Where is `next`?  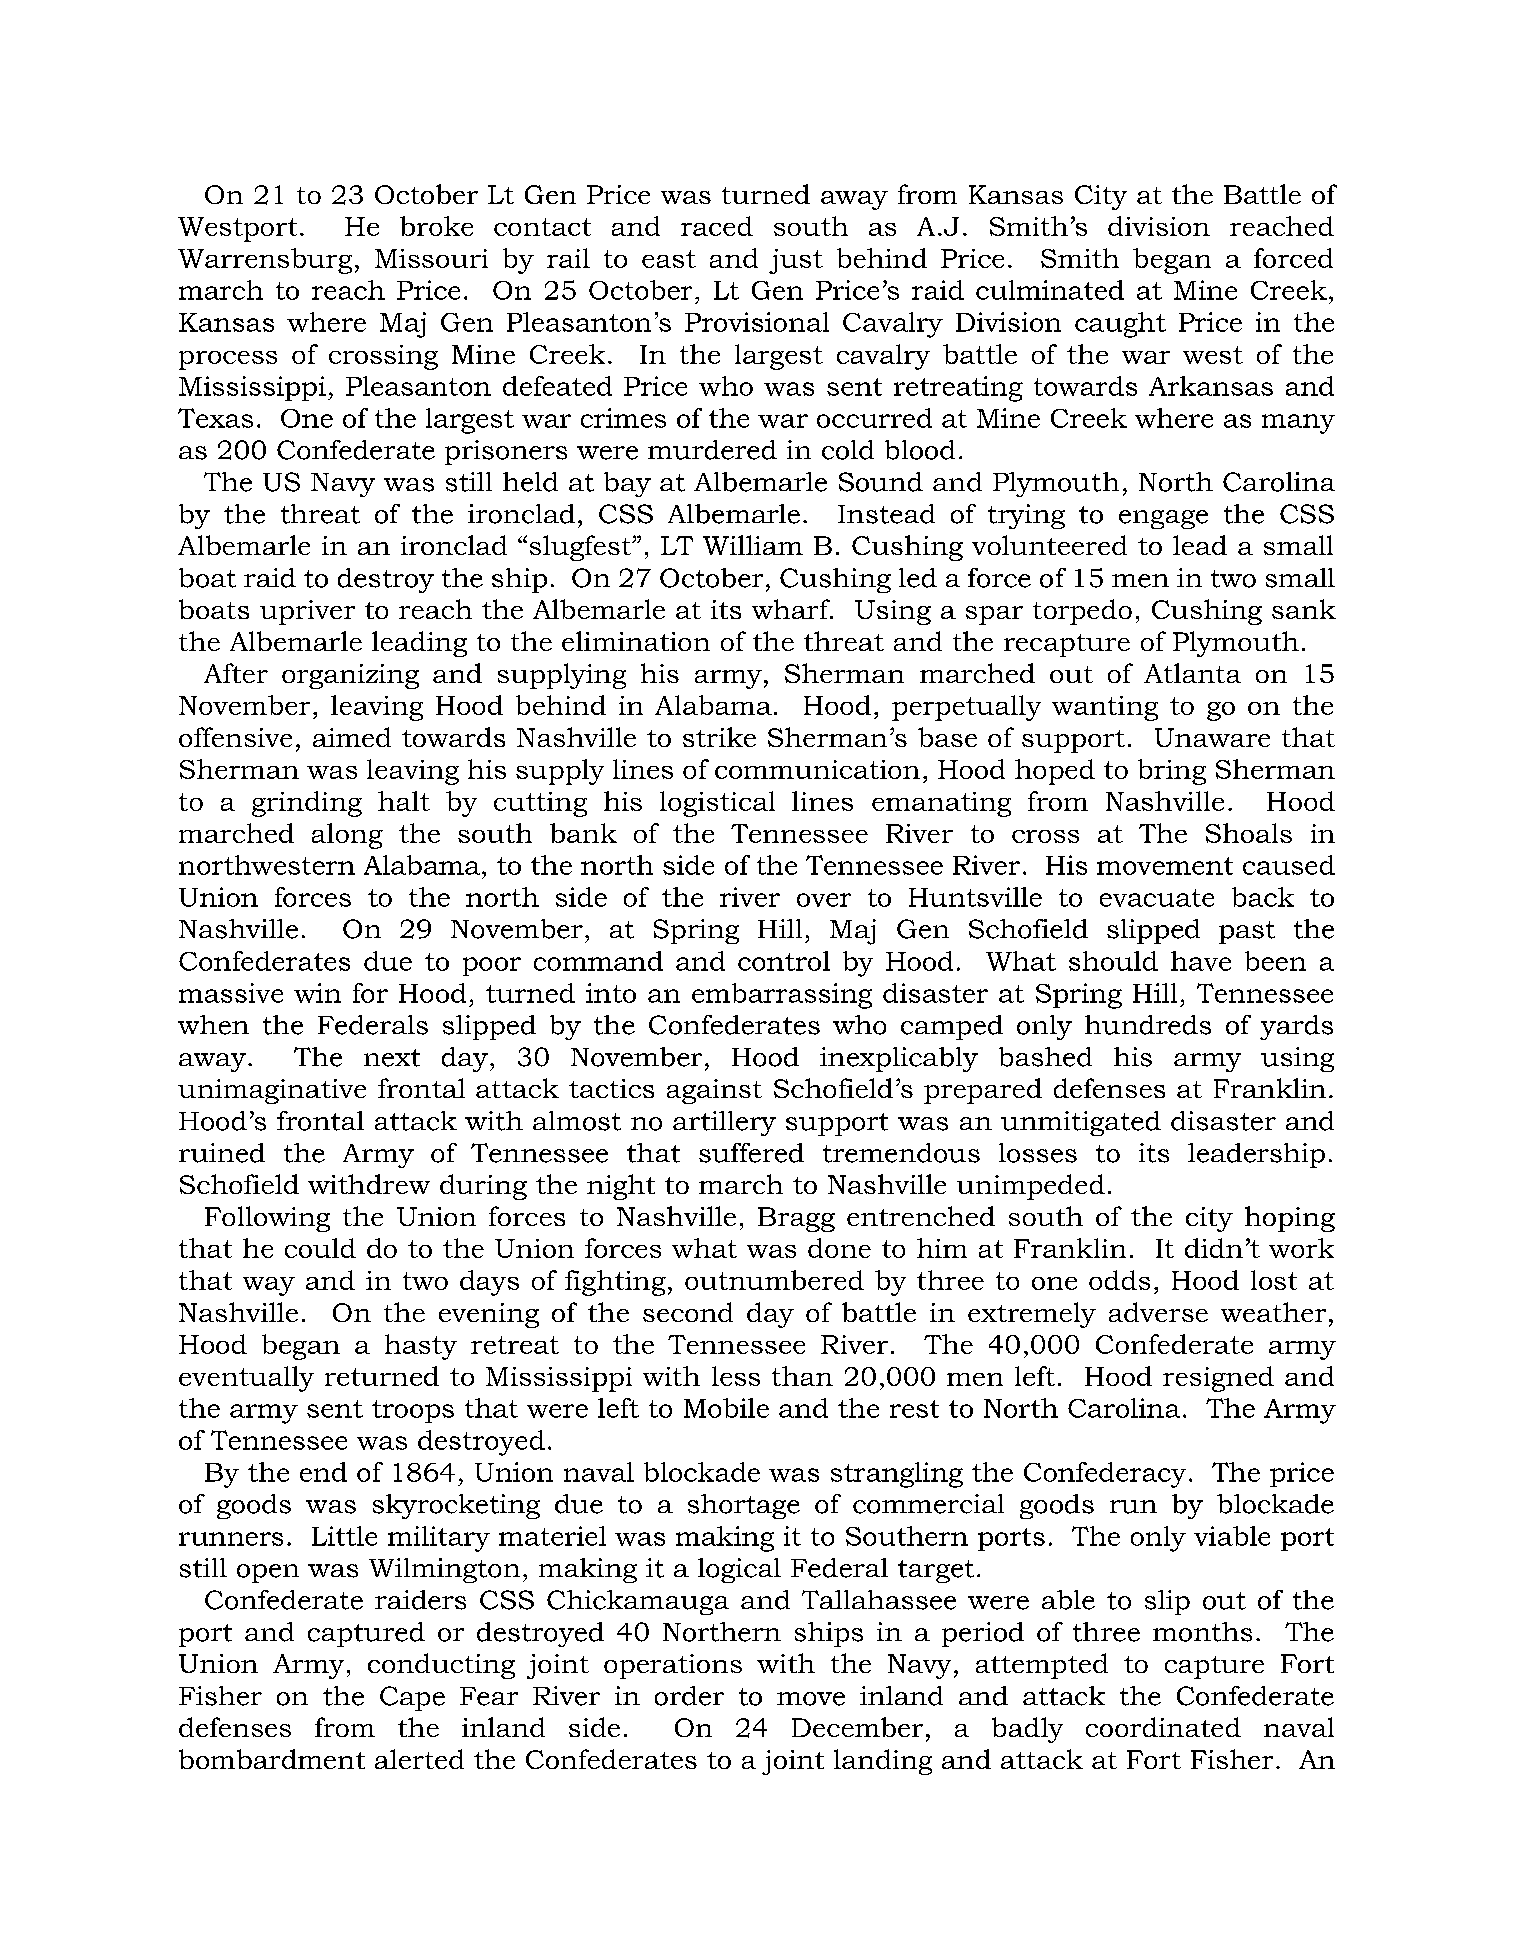 next is located at coordinates (392, 1058).
